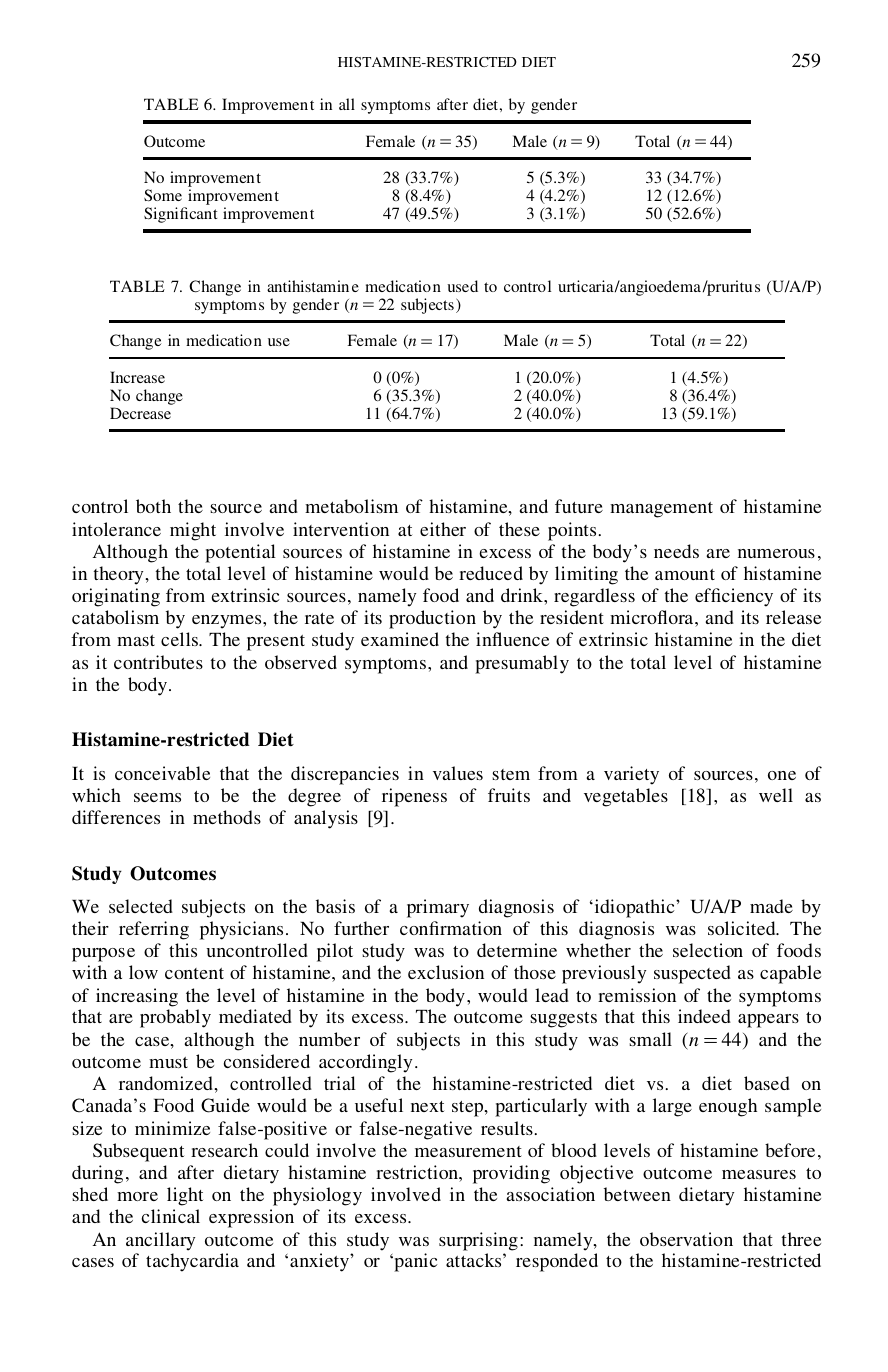 This image has width=888, height=1372. Describe the element at coordinates (153, 506) in the image. I see `both` at that location.
